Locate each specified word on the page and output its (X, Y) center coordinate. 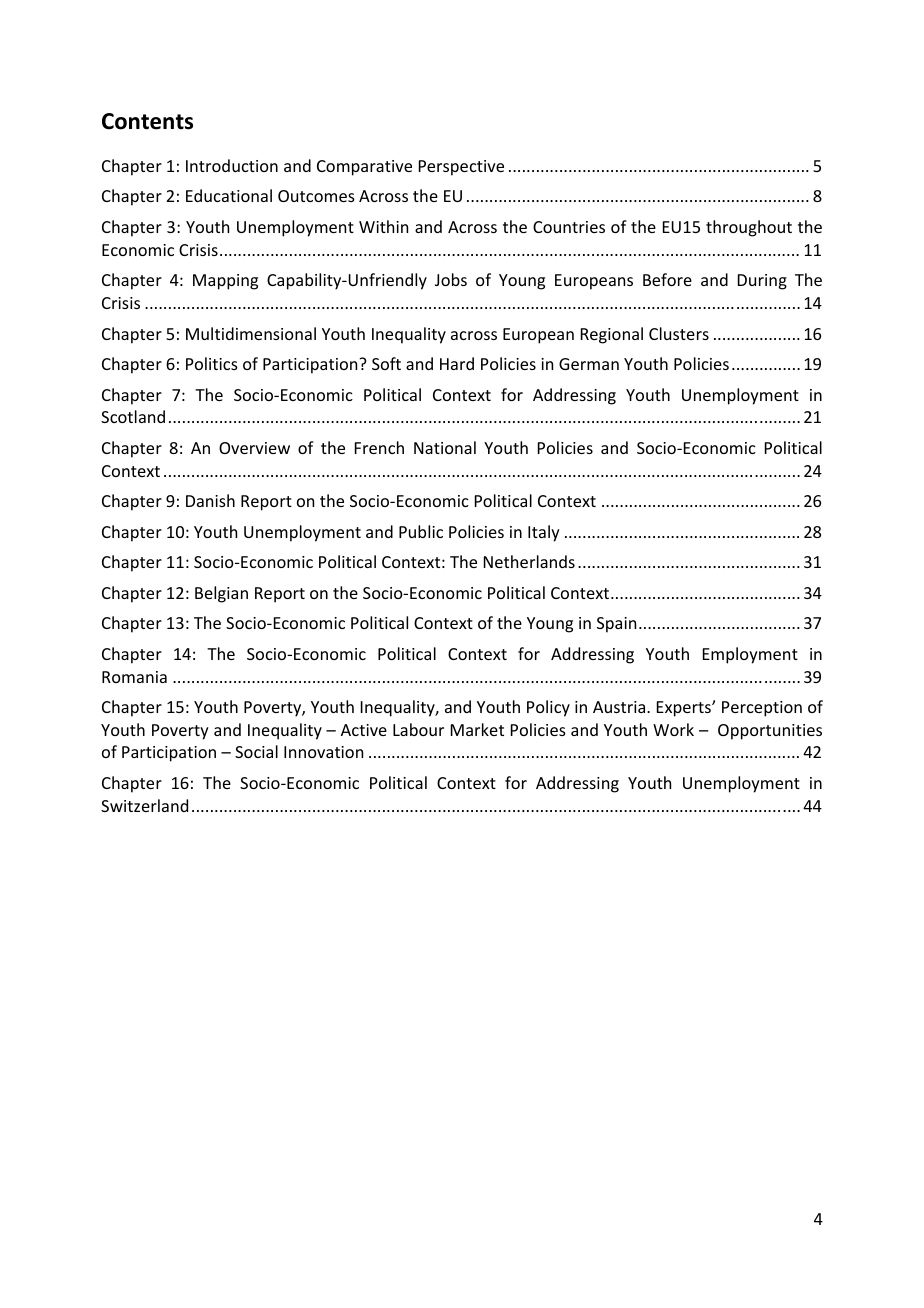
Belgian (221, 594)
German (589, 364)
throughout (749, 228)
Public (421, 531)
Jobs (451, 279)
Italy (544, 533)
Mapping (225, 282)
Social (256, 751)
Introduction (232, 165)
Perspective (461, 168)
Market (477, 729)
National (445, 447)
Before (667, 279)
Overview (254, 448)
